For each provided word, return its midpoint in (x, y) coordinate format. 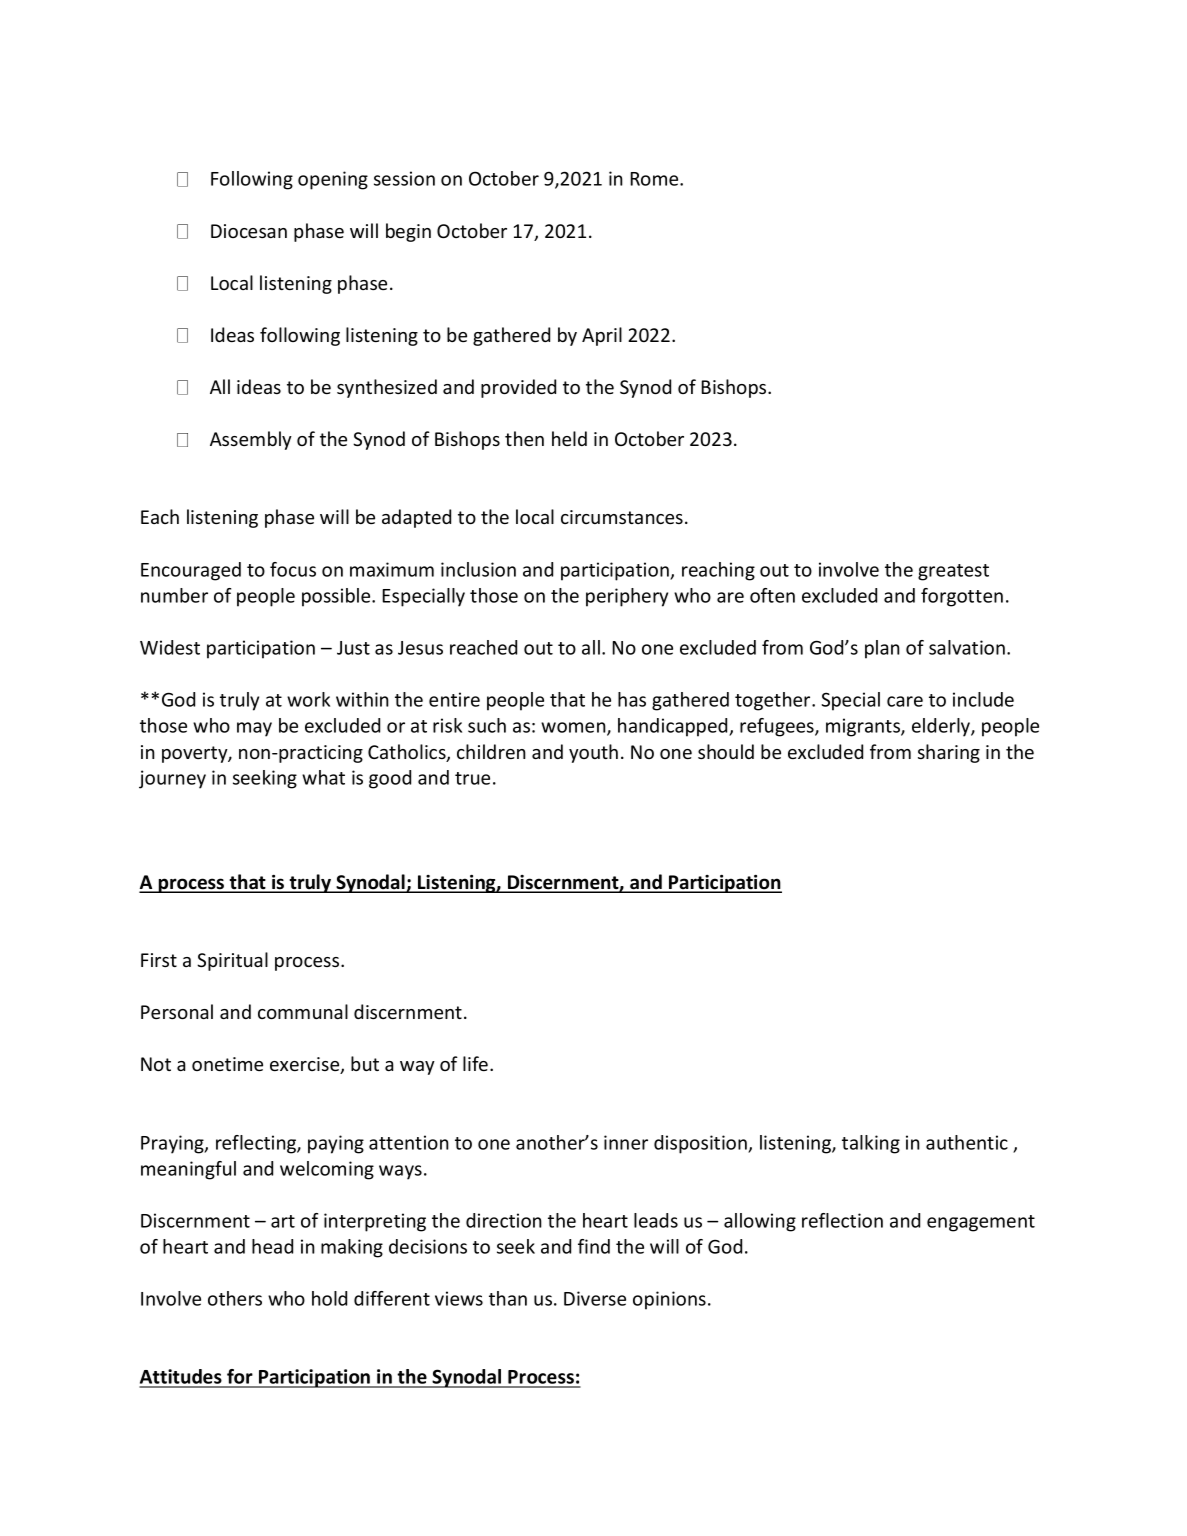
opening (333, 180)
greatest (953, 572)
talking (871, 1144)
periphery (627, 597)
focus (293, 569)
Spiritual (232, 961)
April (602, 336)
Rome (655, 179)
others (235, 1298)
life (475, 1063)
